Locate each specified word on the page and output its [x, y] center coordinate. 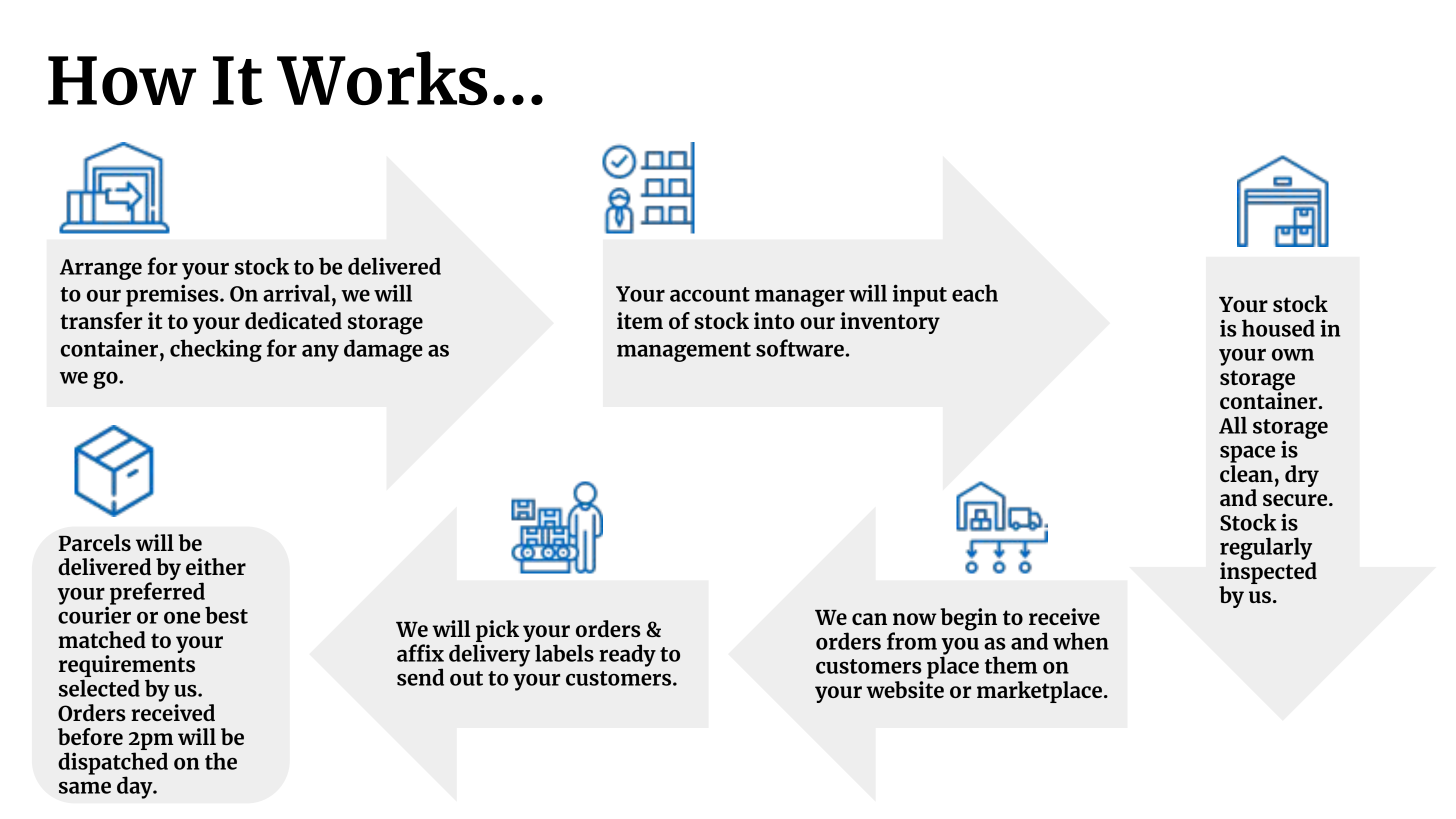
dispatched [113, 764]
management [684, 352]
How [122, 80]
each [975, 293]
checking [216, 350]
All [1233, 425]
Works [382, 78]
